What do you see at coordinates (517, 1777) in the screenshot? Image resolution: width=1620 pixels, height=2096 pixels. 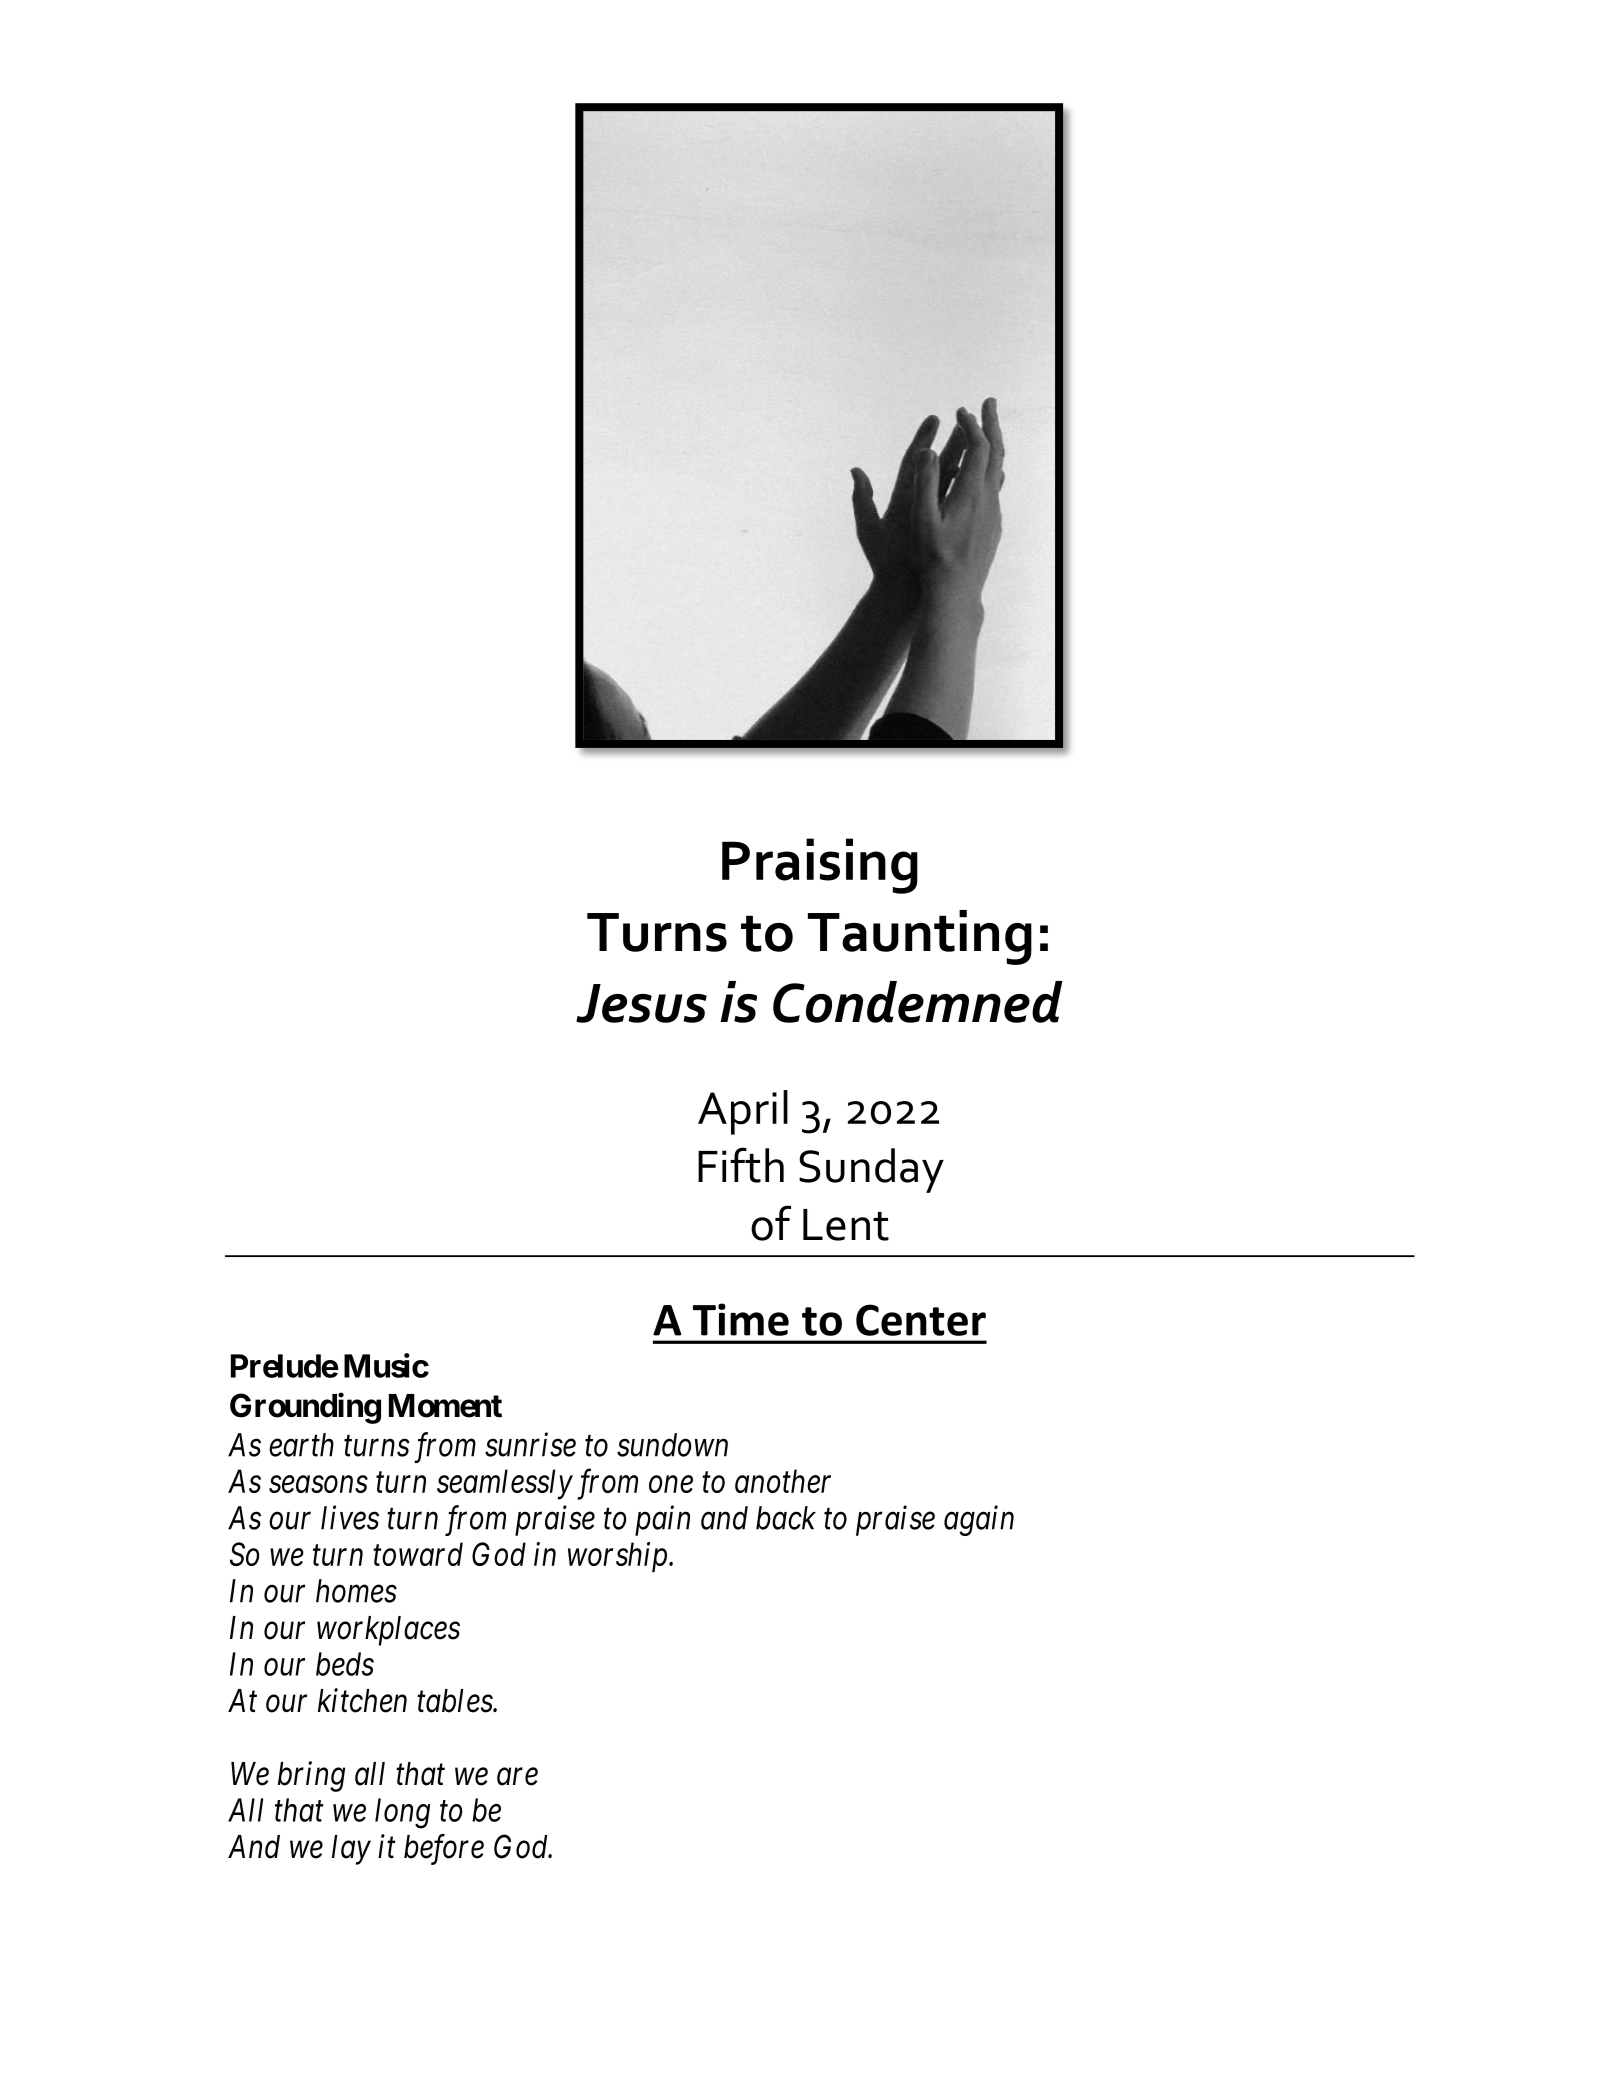 I see `are` at bounding box center [517, 1777].
